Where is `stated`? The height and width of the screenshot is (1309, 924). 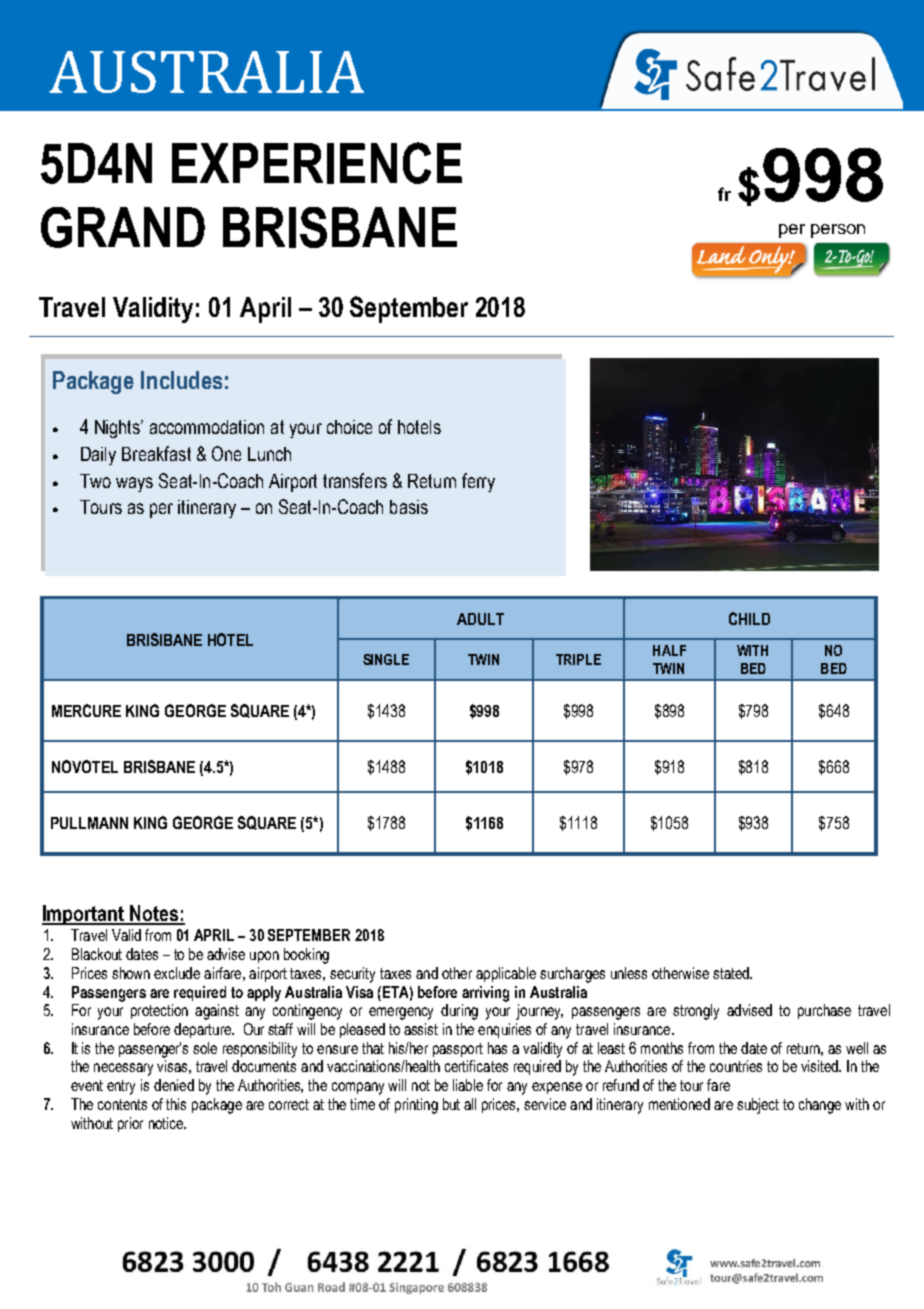
stated is located at coordinates (732, 973).
